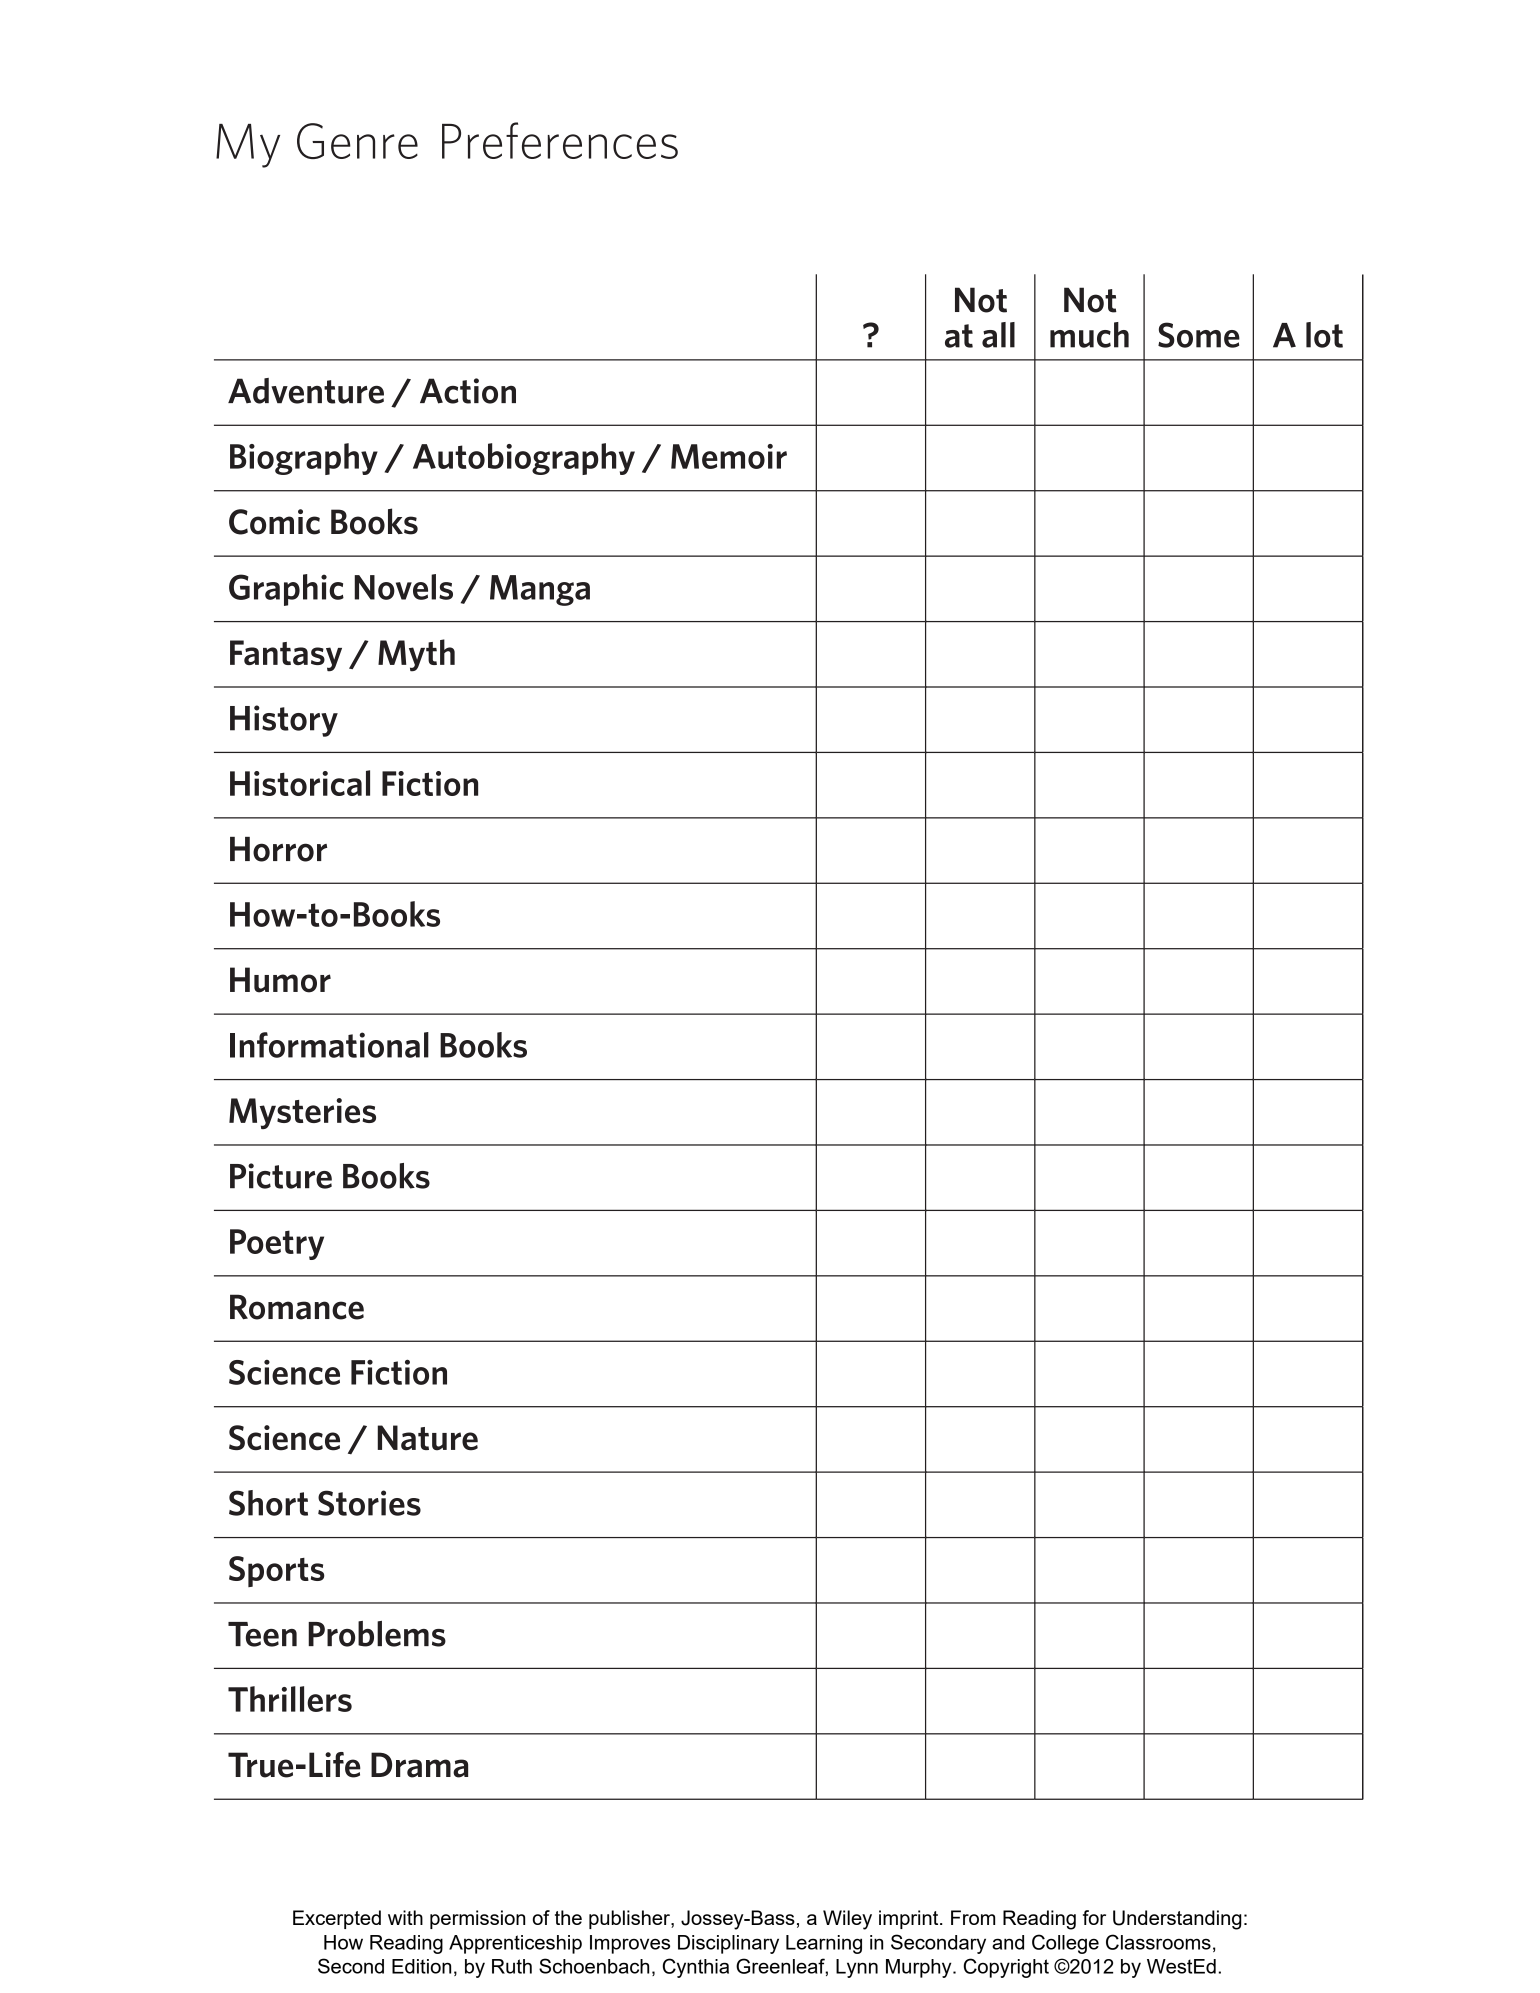 The height and width of the image is (1993, 1540). Describe the element at coordinates (1089, 335) in the image. I see `much` at that location.
